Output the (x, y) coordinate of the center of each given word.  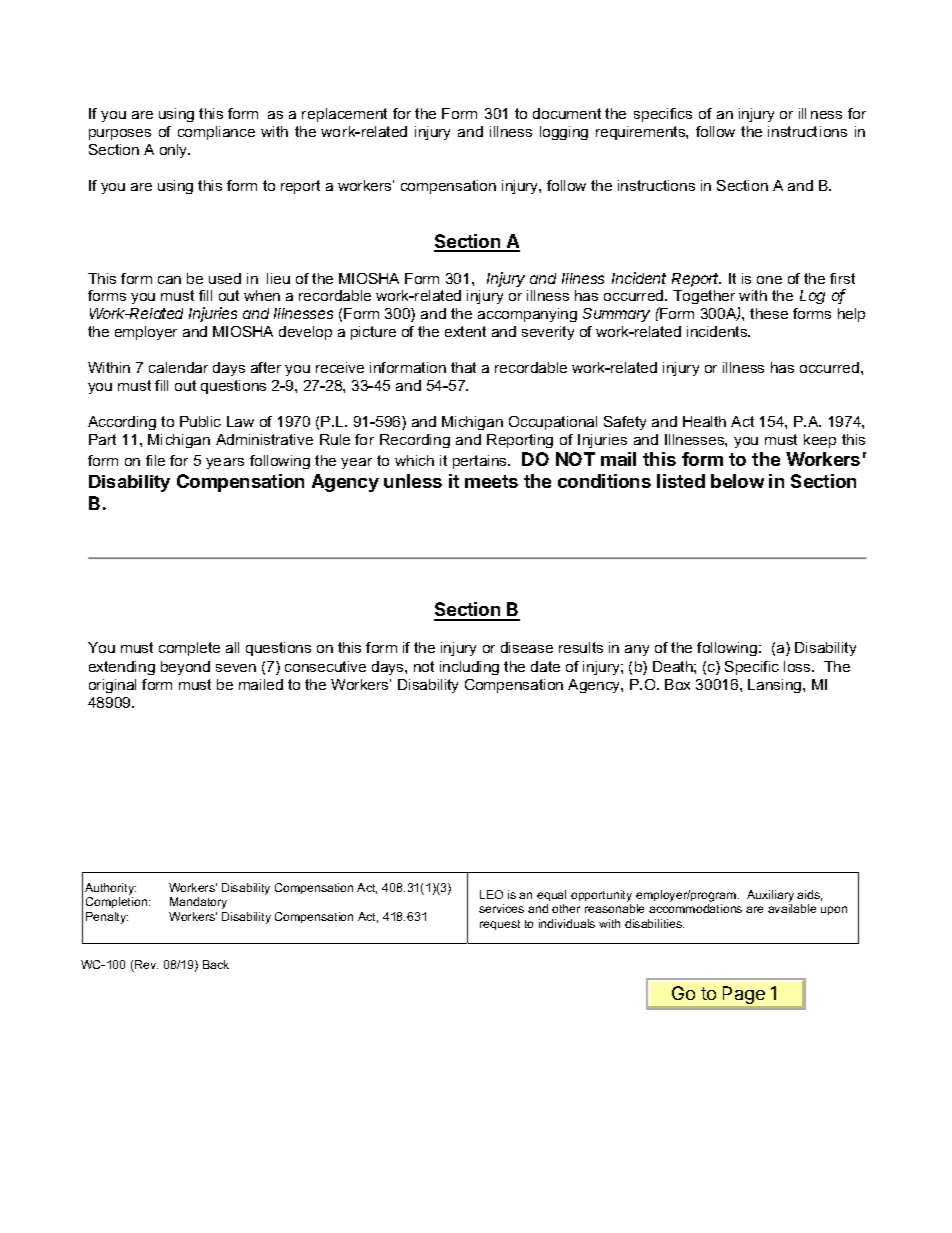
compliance (216, 133)
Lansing (776, 686)
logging (564, 133)
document (567, 113)
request (500, 925)
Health (704, 421)
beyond (185, 668)
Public (200, 421)
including (469, 668)
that (463, 367)
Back (216, 964)
